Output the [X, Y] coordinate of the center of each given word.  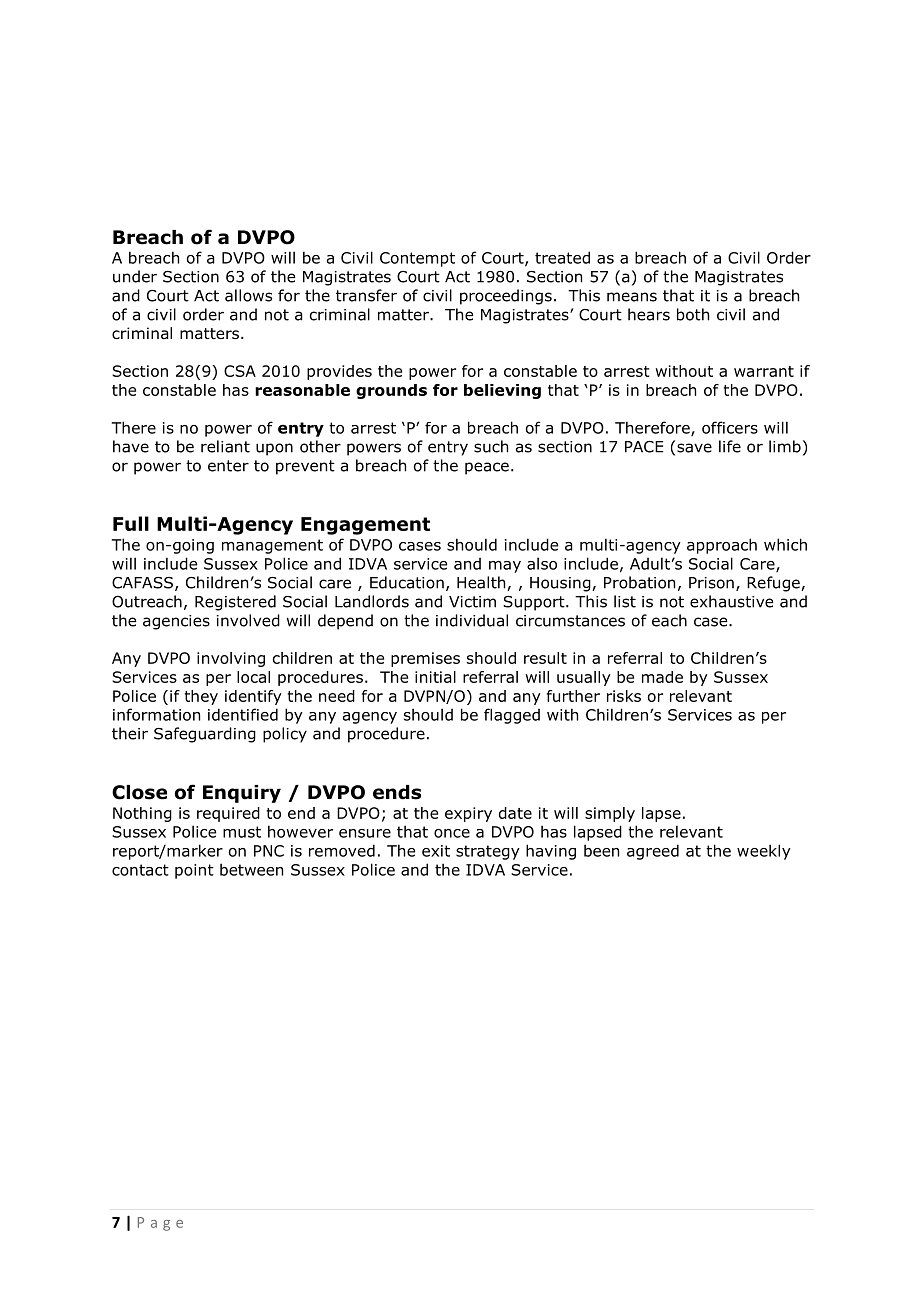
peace [487, 468]
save [694, 448]
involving [231, 659]
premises [425, 659]
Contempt [417, 259]
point [194, 871]
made [662, 677]
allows [248, 295]
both [693, 314]
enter [228, 466]
